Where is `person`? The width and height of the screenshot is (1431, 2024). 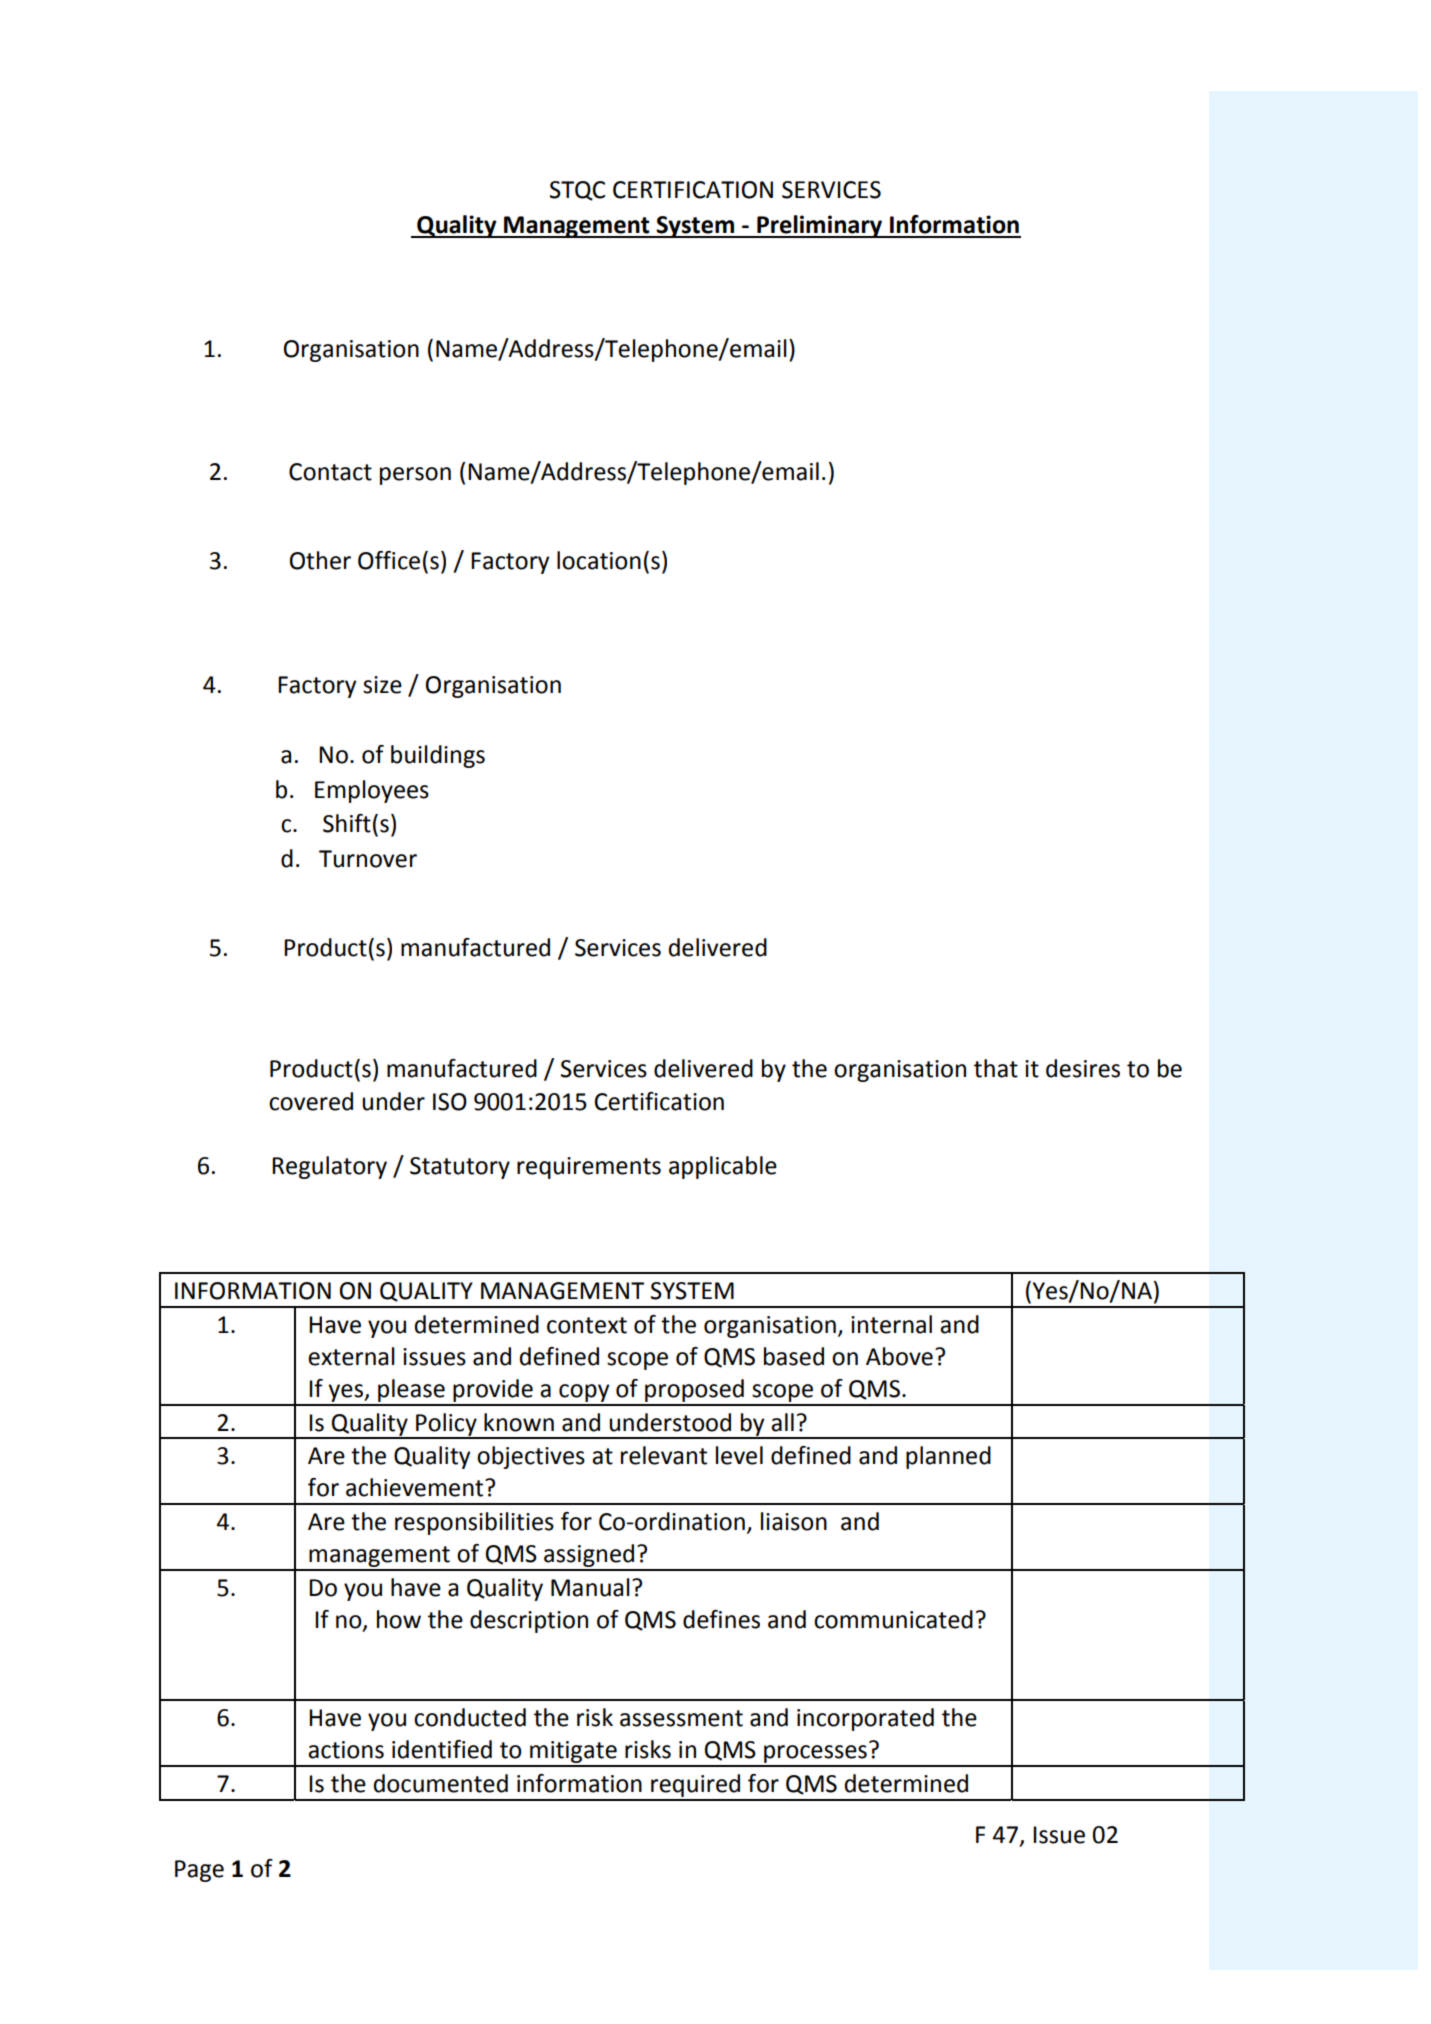 person is located at coordinates (415, 476).
